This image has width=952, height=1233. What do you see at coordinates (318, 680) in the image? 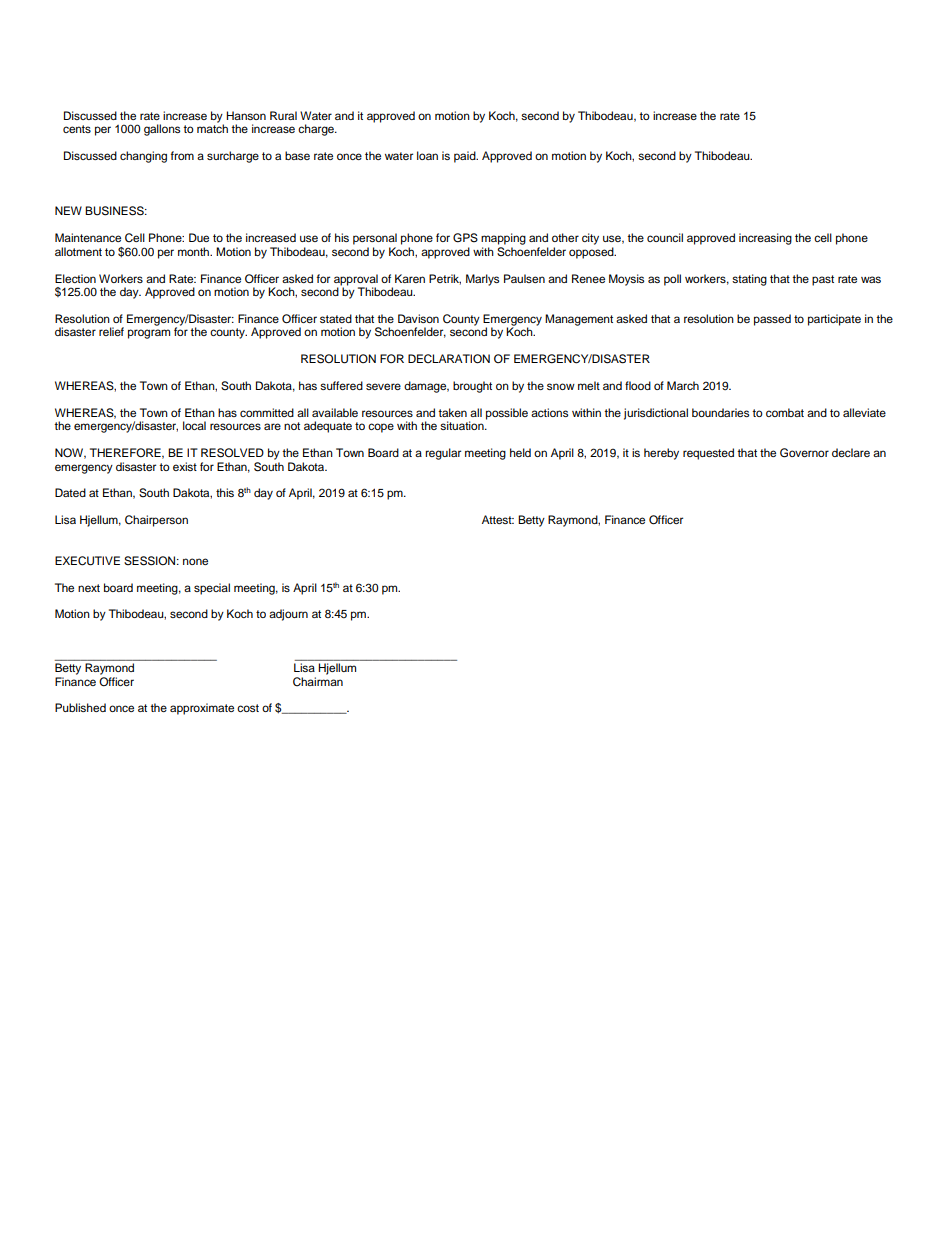
I see `Chairman` at bounding box center [318, 680].
